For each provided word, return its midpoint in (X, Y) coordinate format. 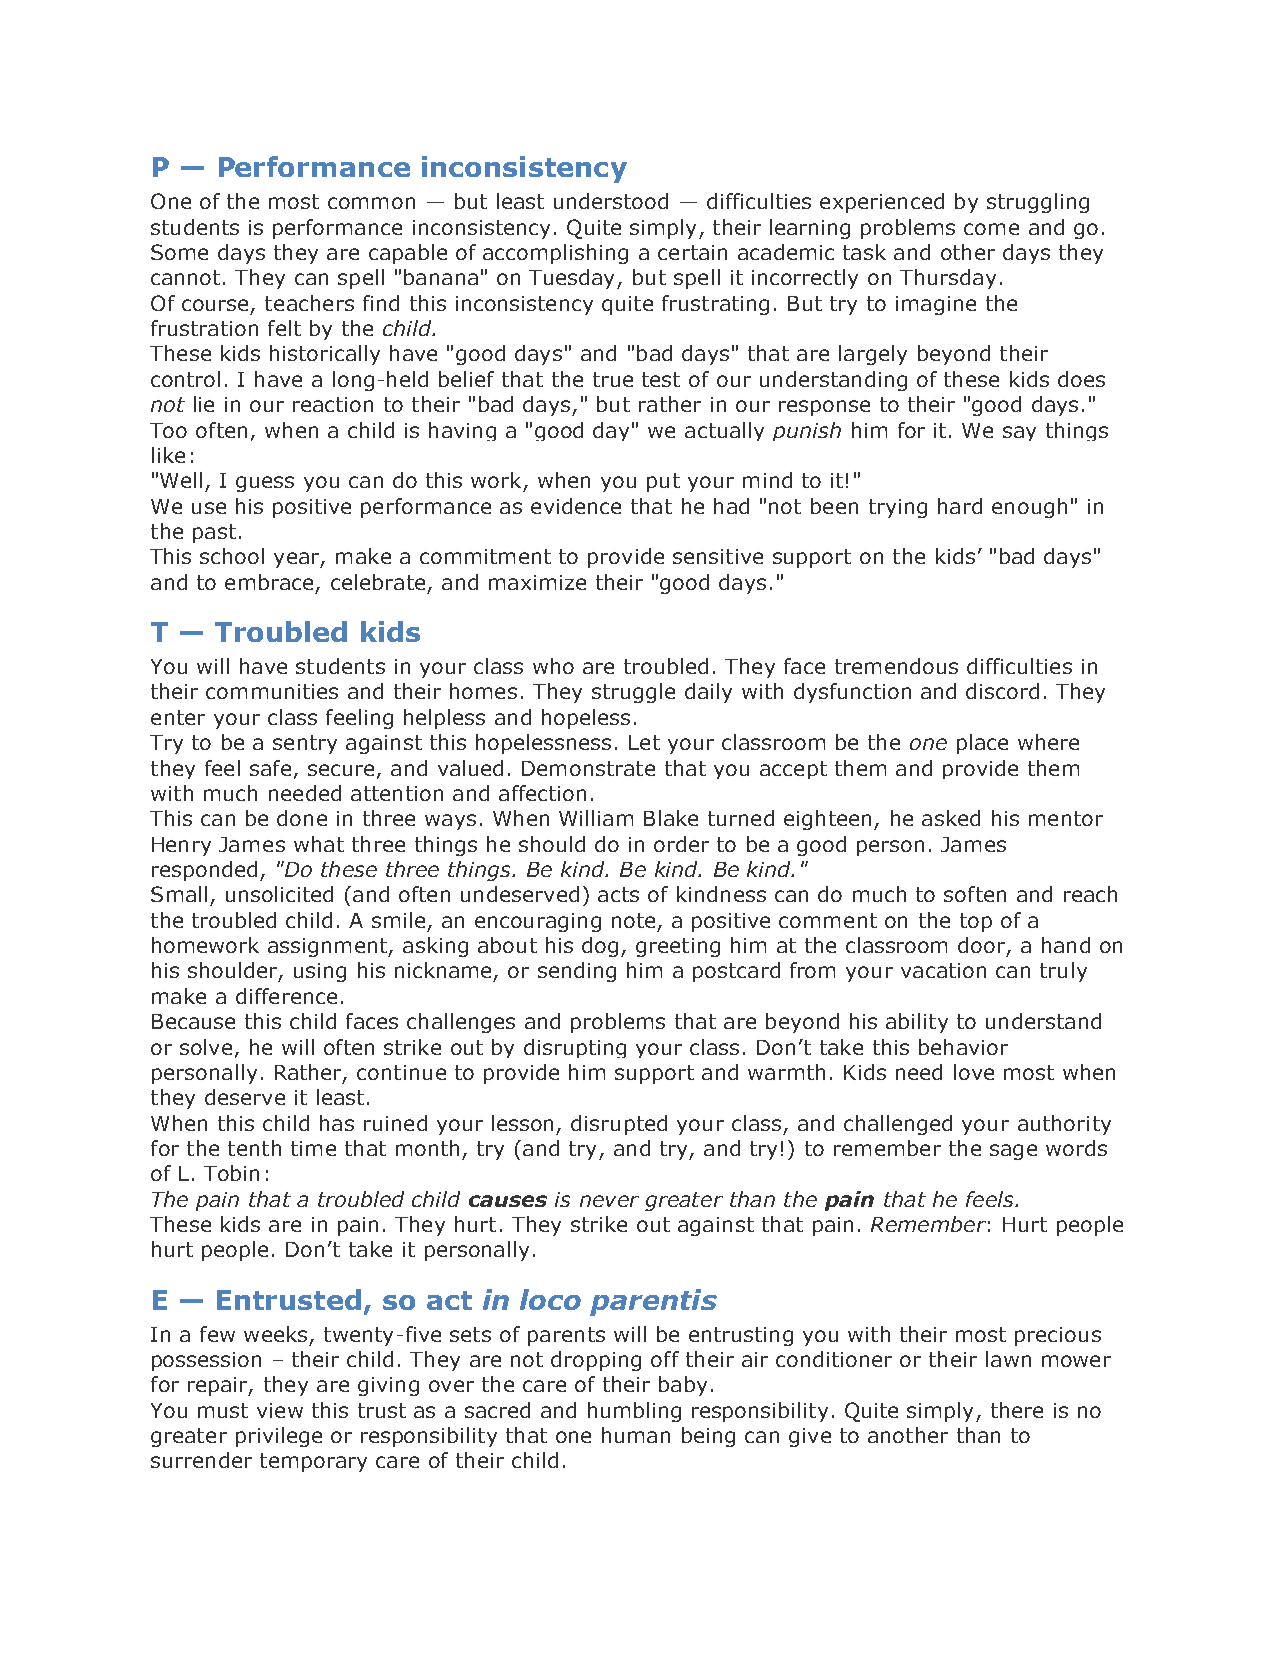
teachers (309, 303)
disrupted (619, 1125)
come (991, 229)
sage (1013, 1152)
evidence (576, 506)
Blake (671, 818)
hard (960, 506)
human (636, 1435)
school (232, 556)
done (302, 818)
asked (951, 818)
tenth (254, 1148)
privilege (279, 1437)
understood (611, 201)
